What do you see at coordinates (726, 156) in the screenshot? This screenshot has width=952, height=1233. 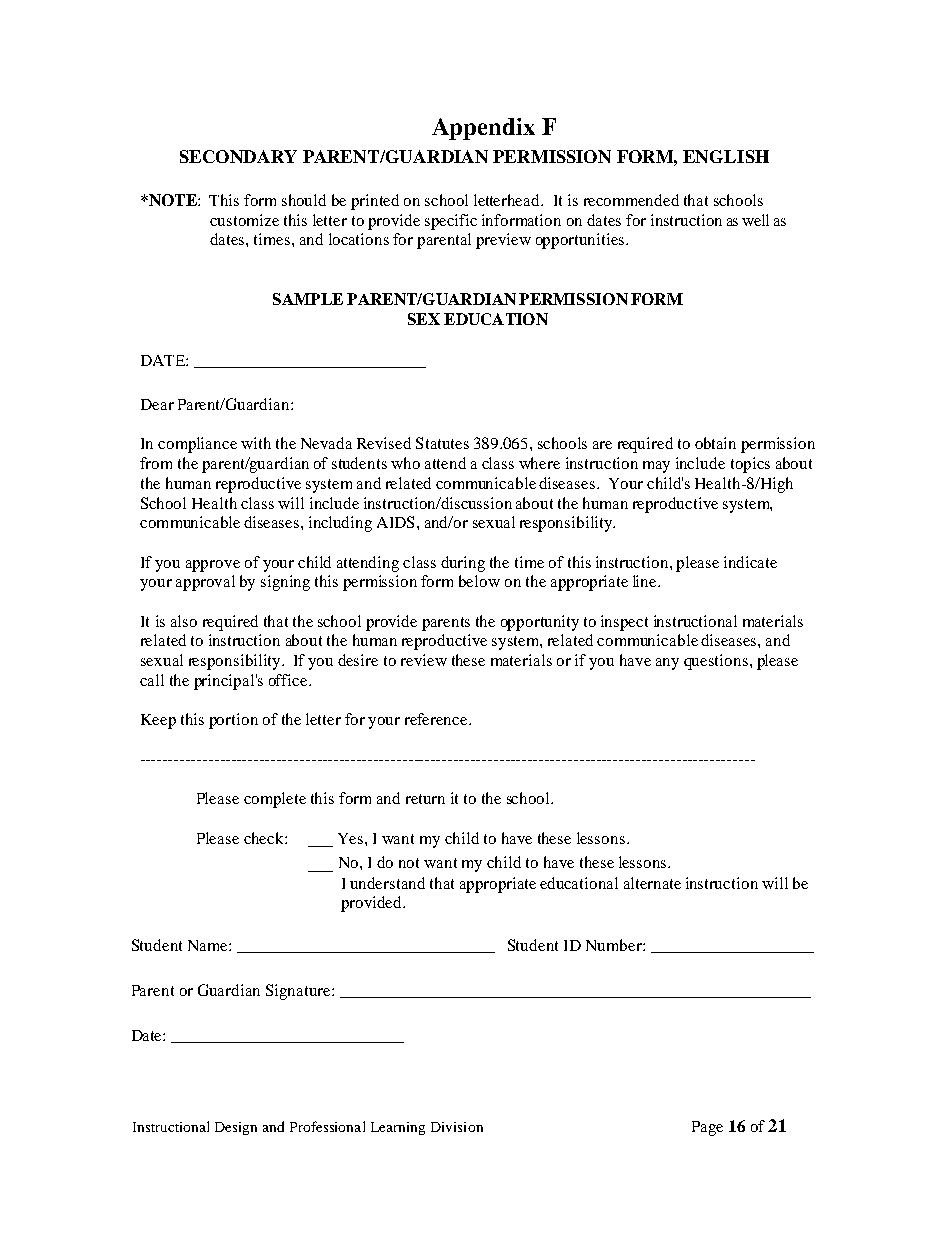 I see `ENGLISH` at bounding box center [726, 156].
